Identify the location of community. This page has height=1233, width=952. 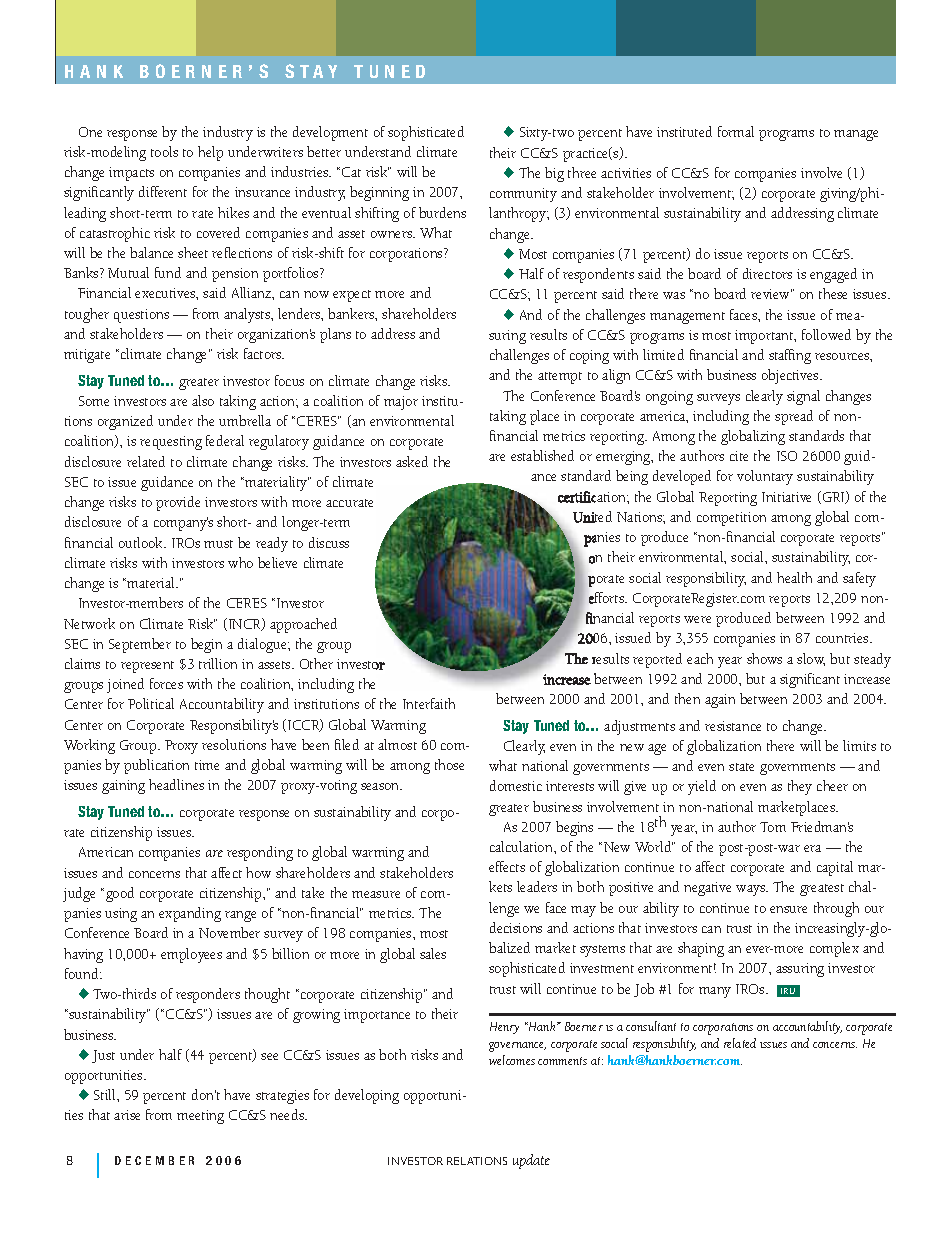
(523, 195).
